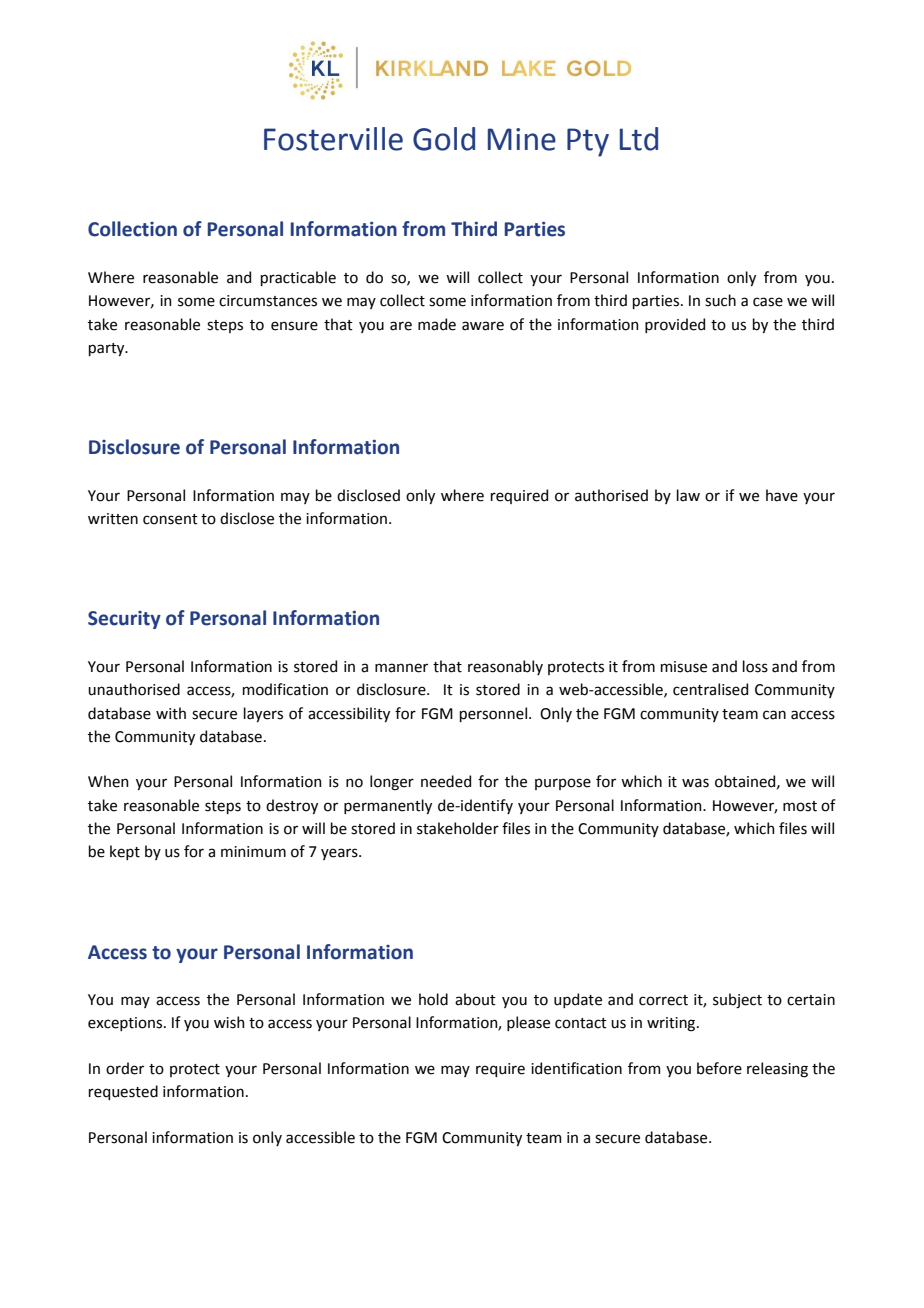 The height and width of the screenshot is (1308, 924). What do you see at coordinates (639, 139) in the screenshot?
I see `Ltd` at bounding box center [639, 139].
